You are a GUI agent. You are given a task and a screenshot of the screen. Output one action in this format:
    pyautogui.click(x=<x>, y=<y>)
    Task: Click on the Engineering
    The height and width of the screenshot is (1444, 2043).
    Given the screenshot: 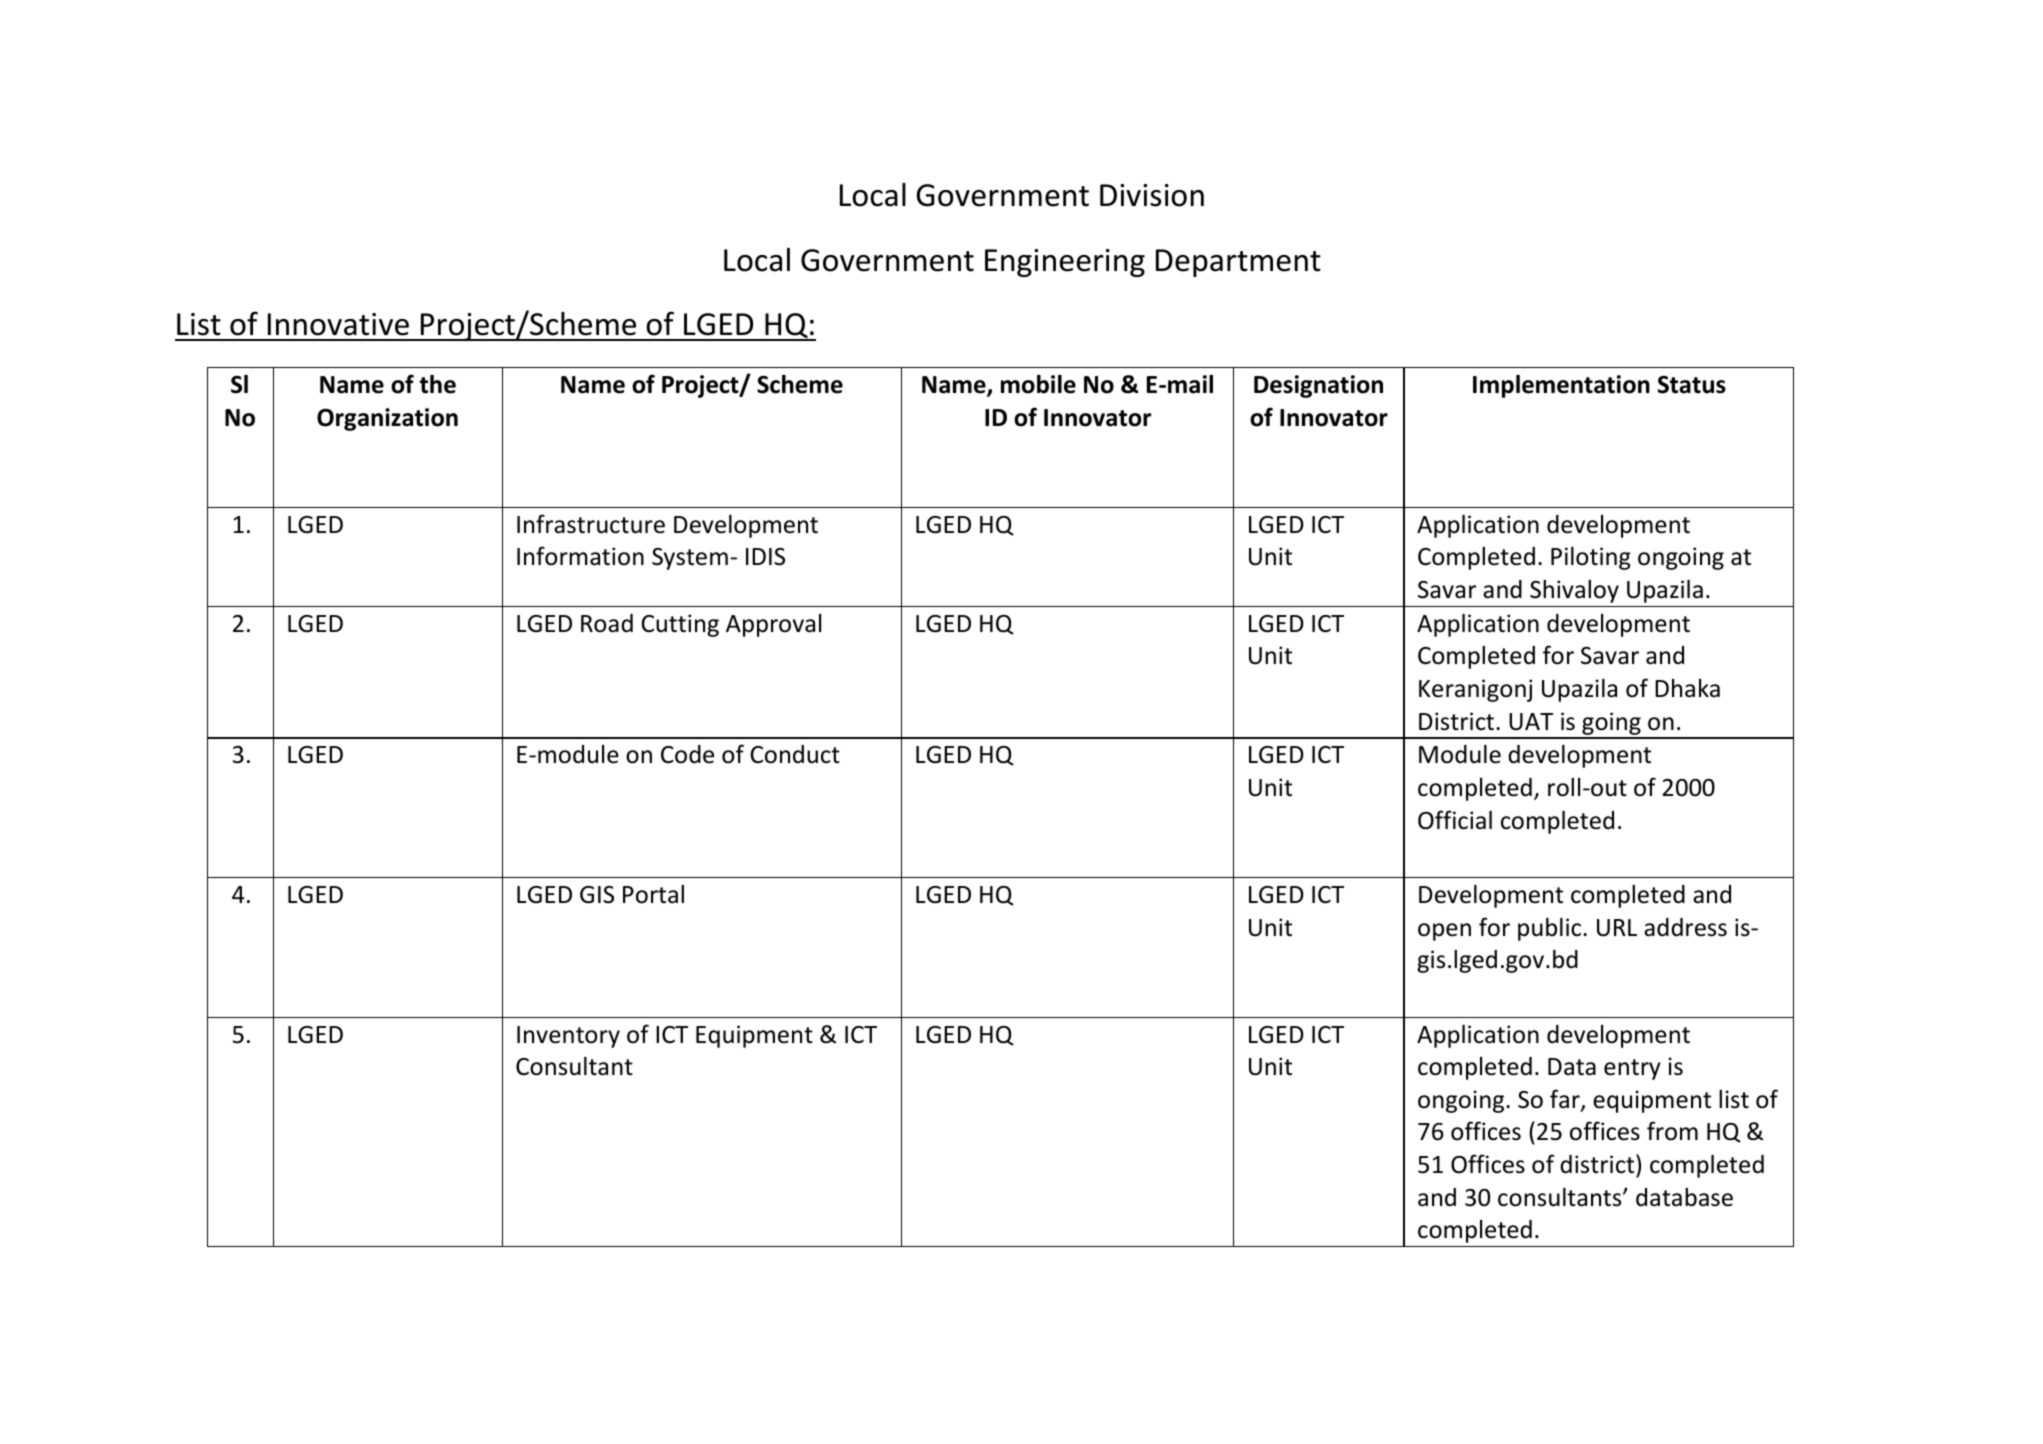 What is the action you would take?
    pyautogui.click(x=1065, y=263)
